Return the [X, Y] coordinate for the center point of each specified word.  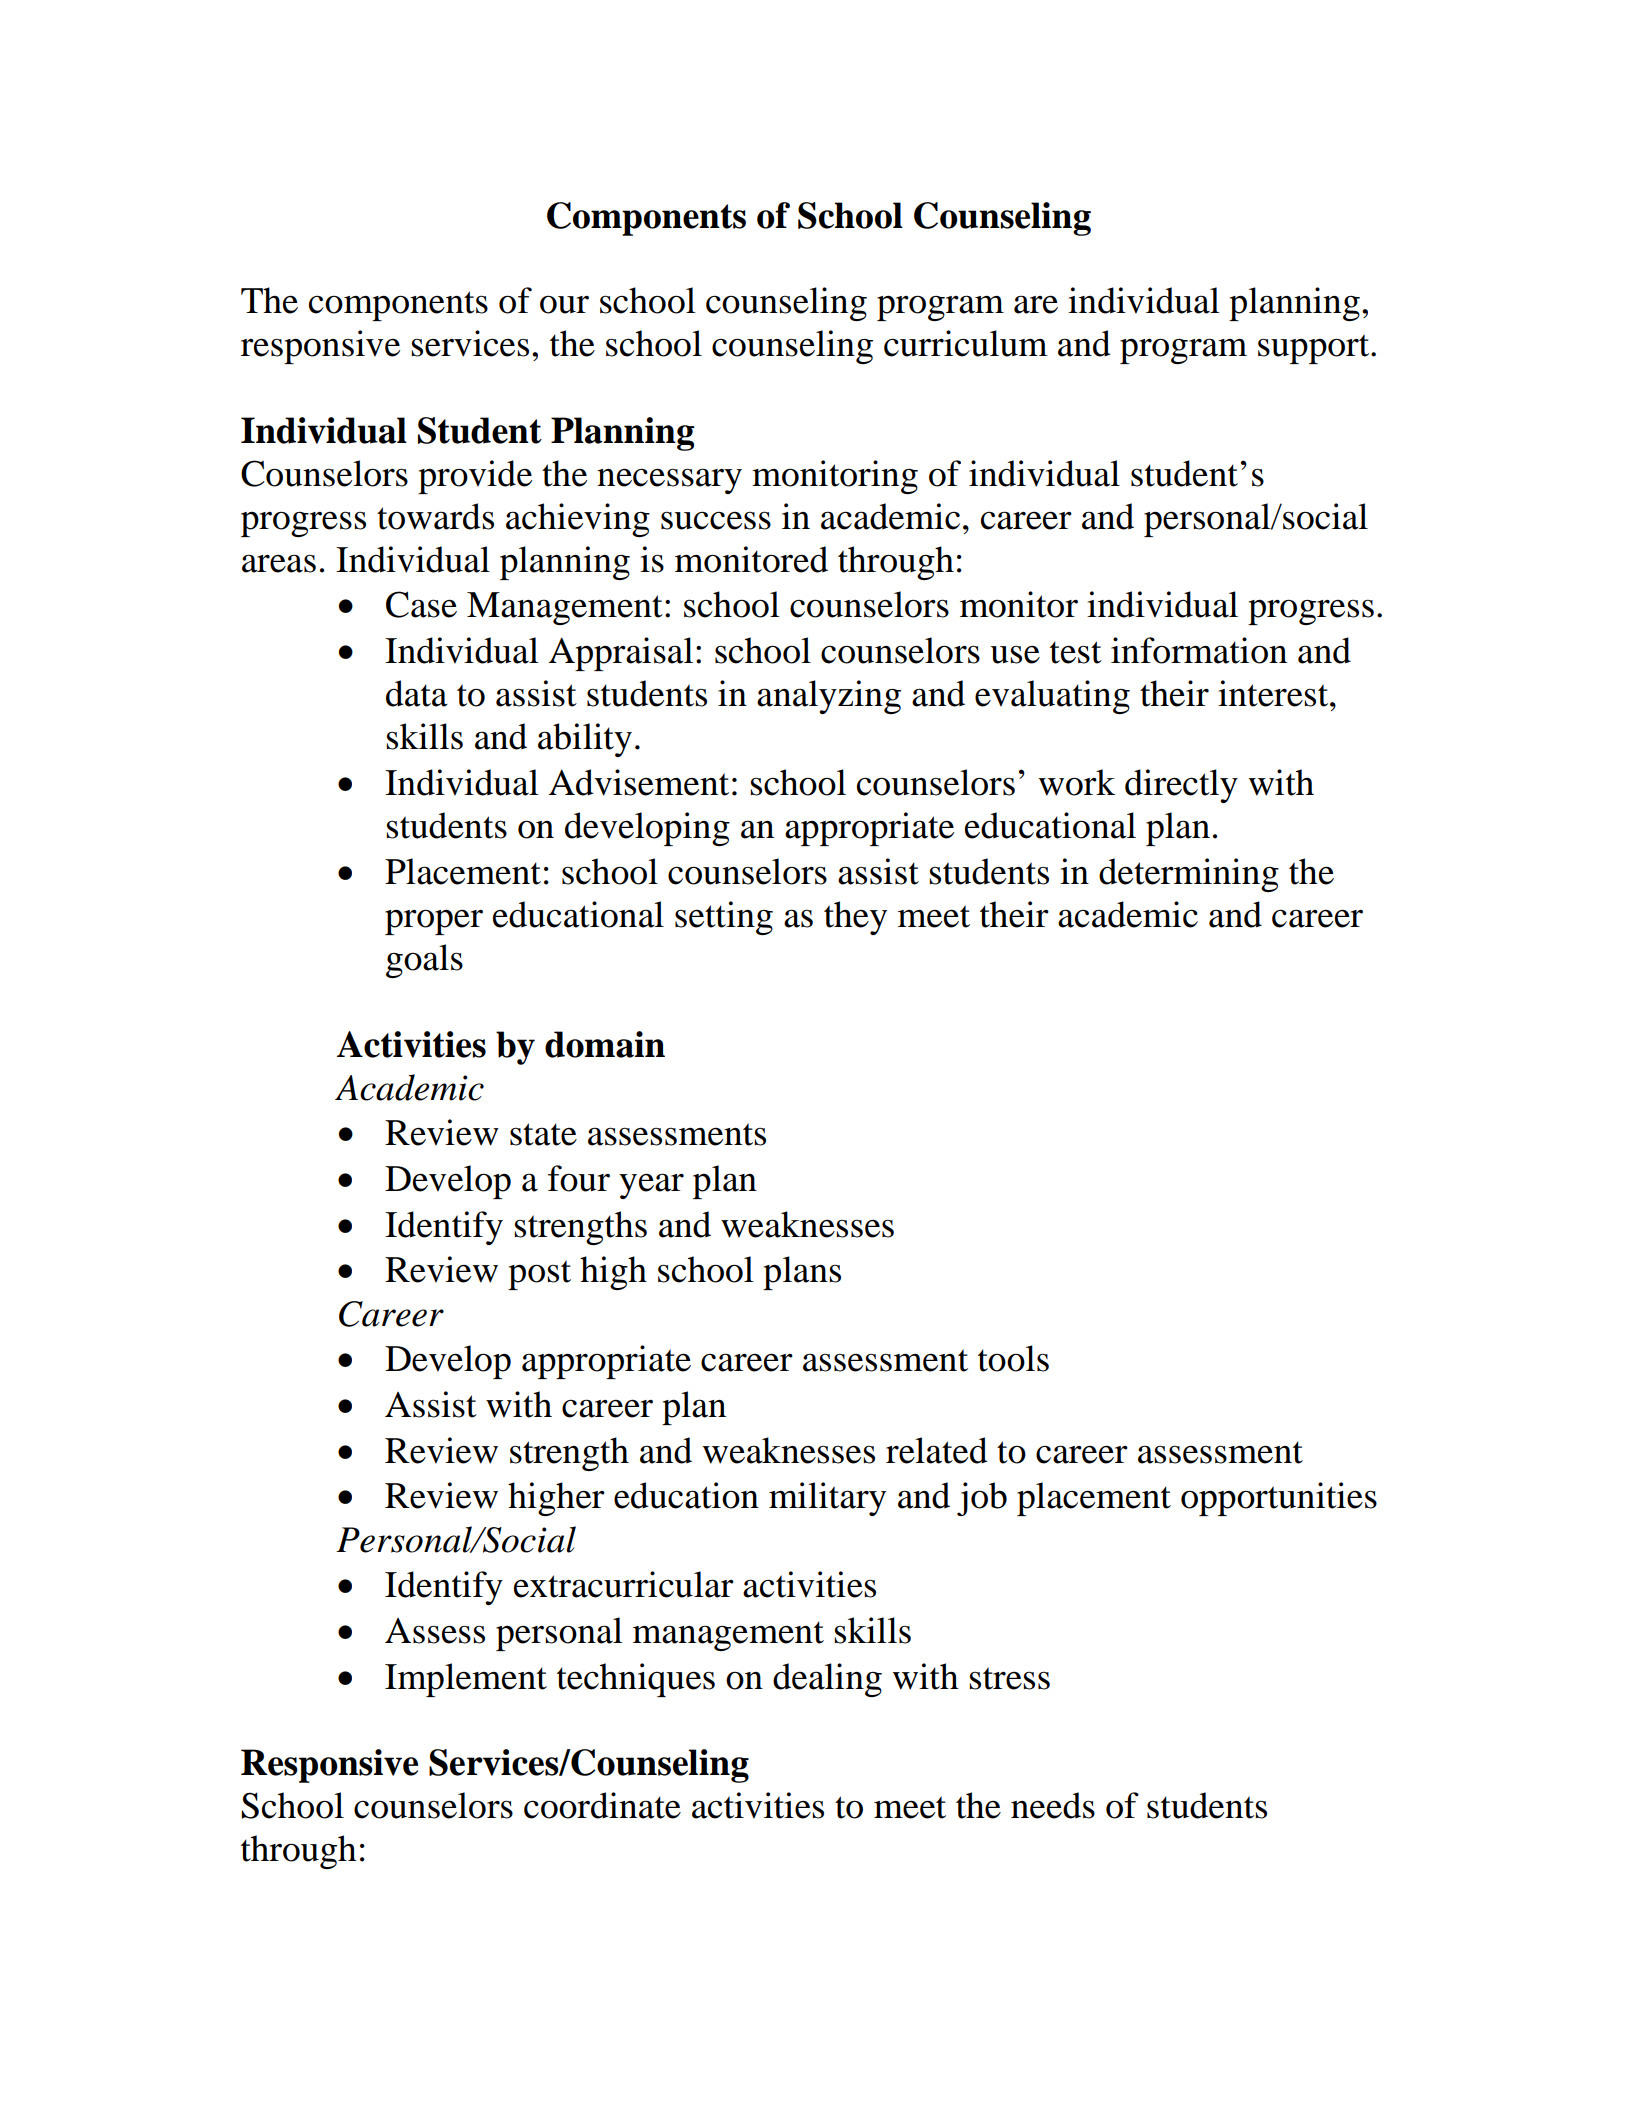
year [651, 1186]
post [539, 1275]
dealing [827, 1680]
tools [1013, 1358]
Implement [466, 1680]
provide [475, 477]
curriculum [966, 343]
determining [1189, 875]
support [1315, 349]
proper [434, 922]
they [855, 918]
